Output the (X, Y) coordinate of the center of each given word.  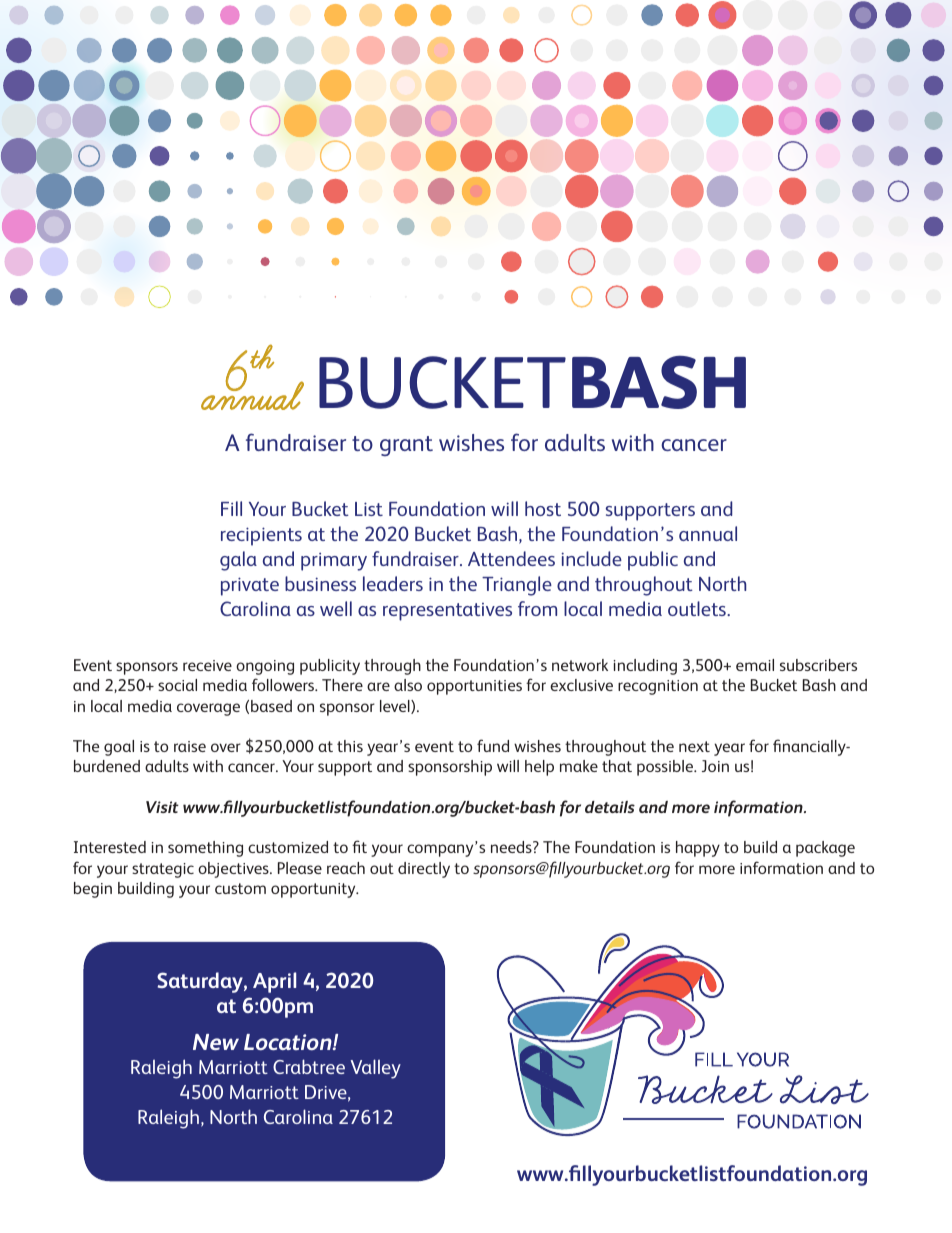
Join (715, 766)
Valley (376, 1069)
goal (119, 748)
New (216, 1042)
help (539, 768)
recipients (261, 536)
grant (406, 446)
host (543, 508)
